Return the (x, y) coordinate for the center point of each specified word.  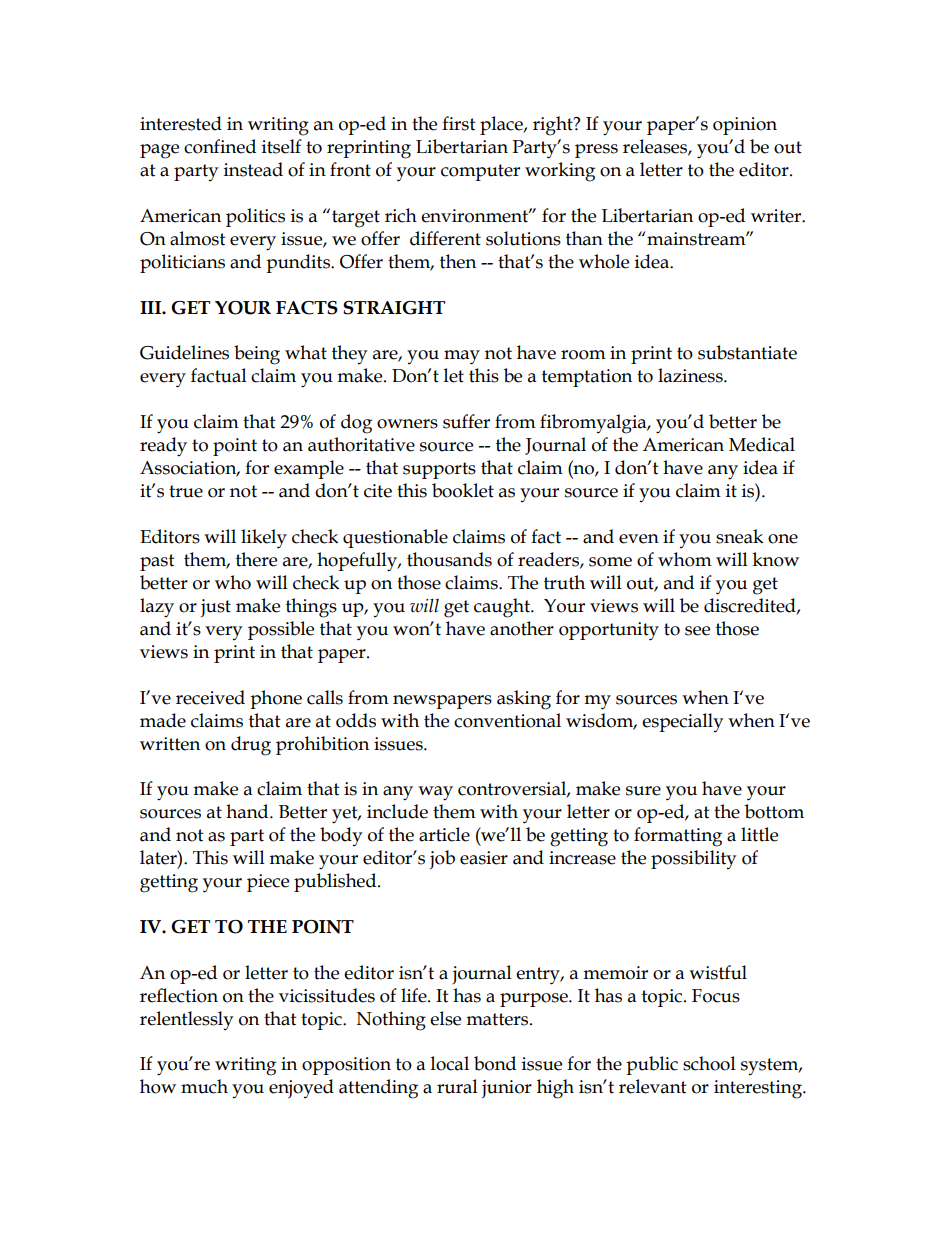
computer (480, 172)
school (709, 1063)
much (204, 1086)
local (450, 1063)
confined (220, 146)
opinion (745, 126)
